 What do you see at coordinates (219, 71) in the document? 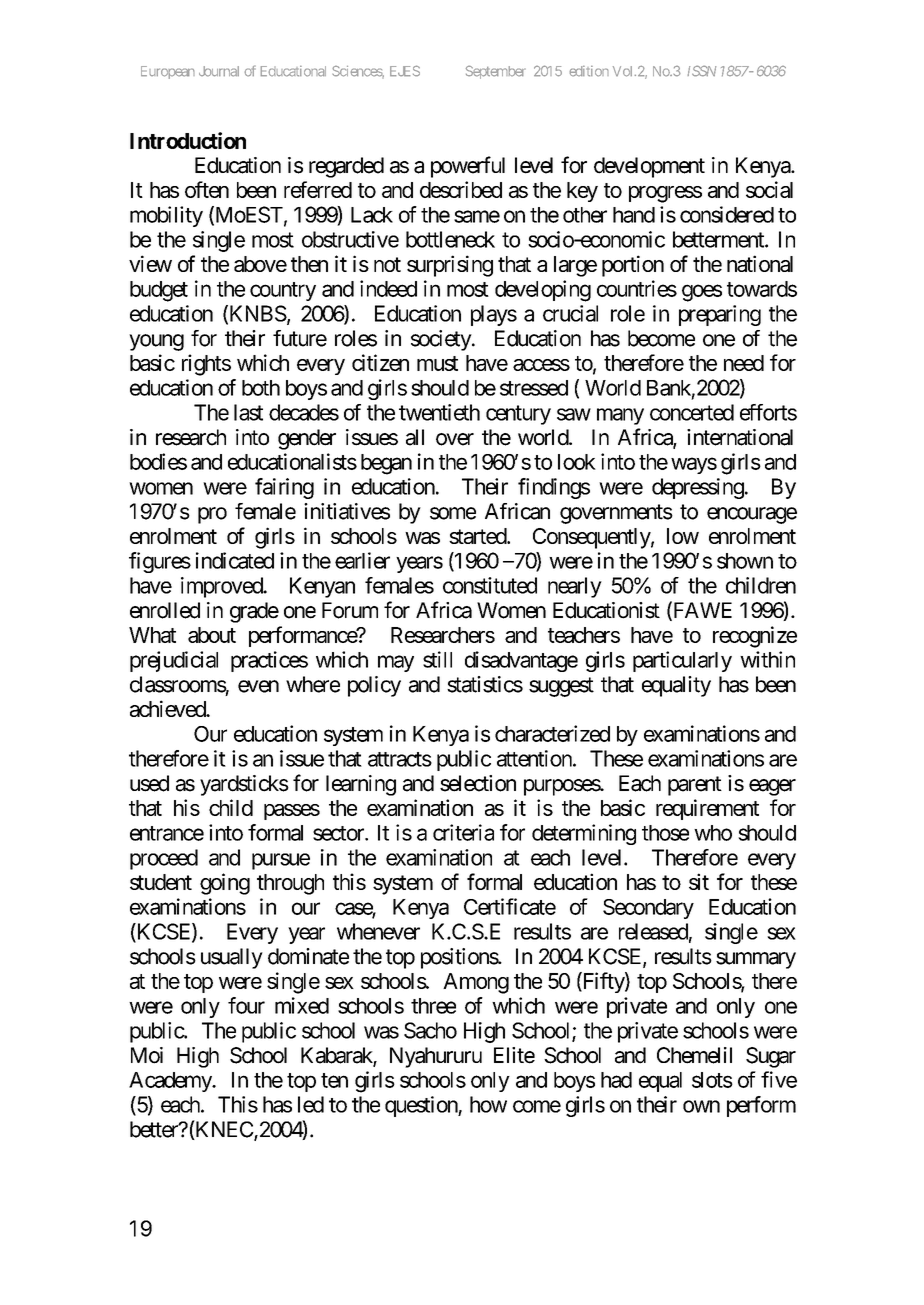
I see `Journal` at bounding box center [219, 71].
